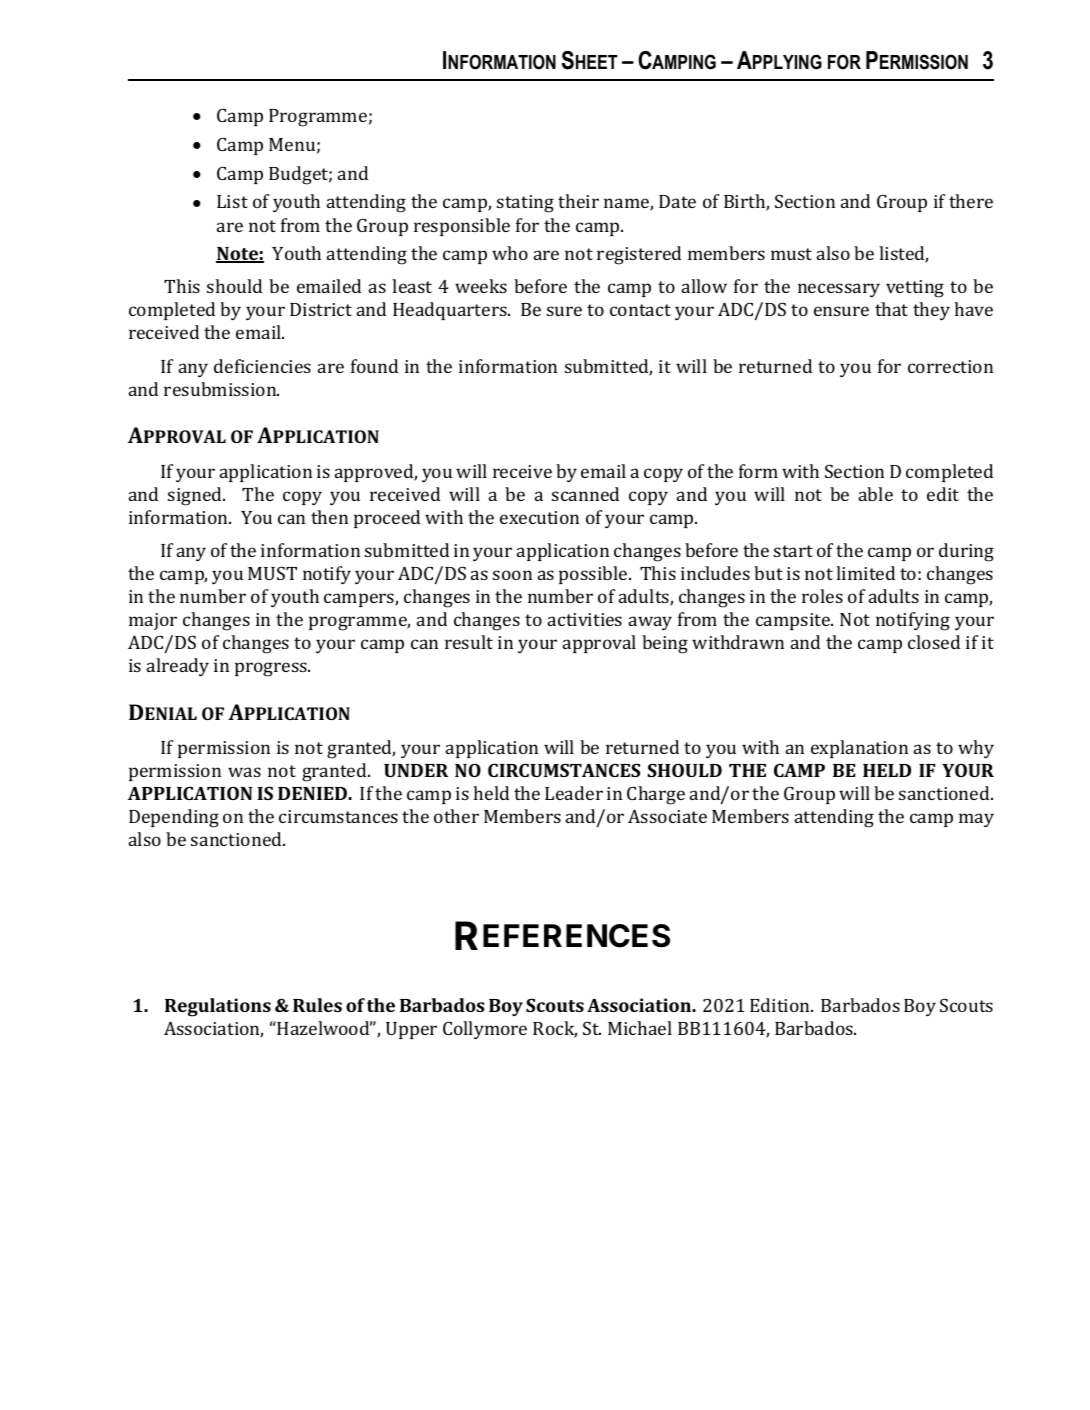  I want to click on Michael, so click(640, 1028).
